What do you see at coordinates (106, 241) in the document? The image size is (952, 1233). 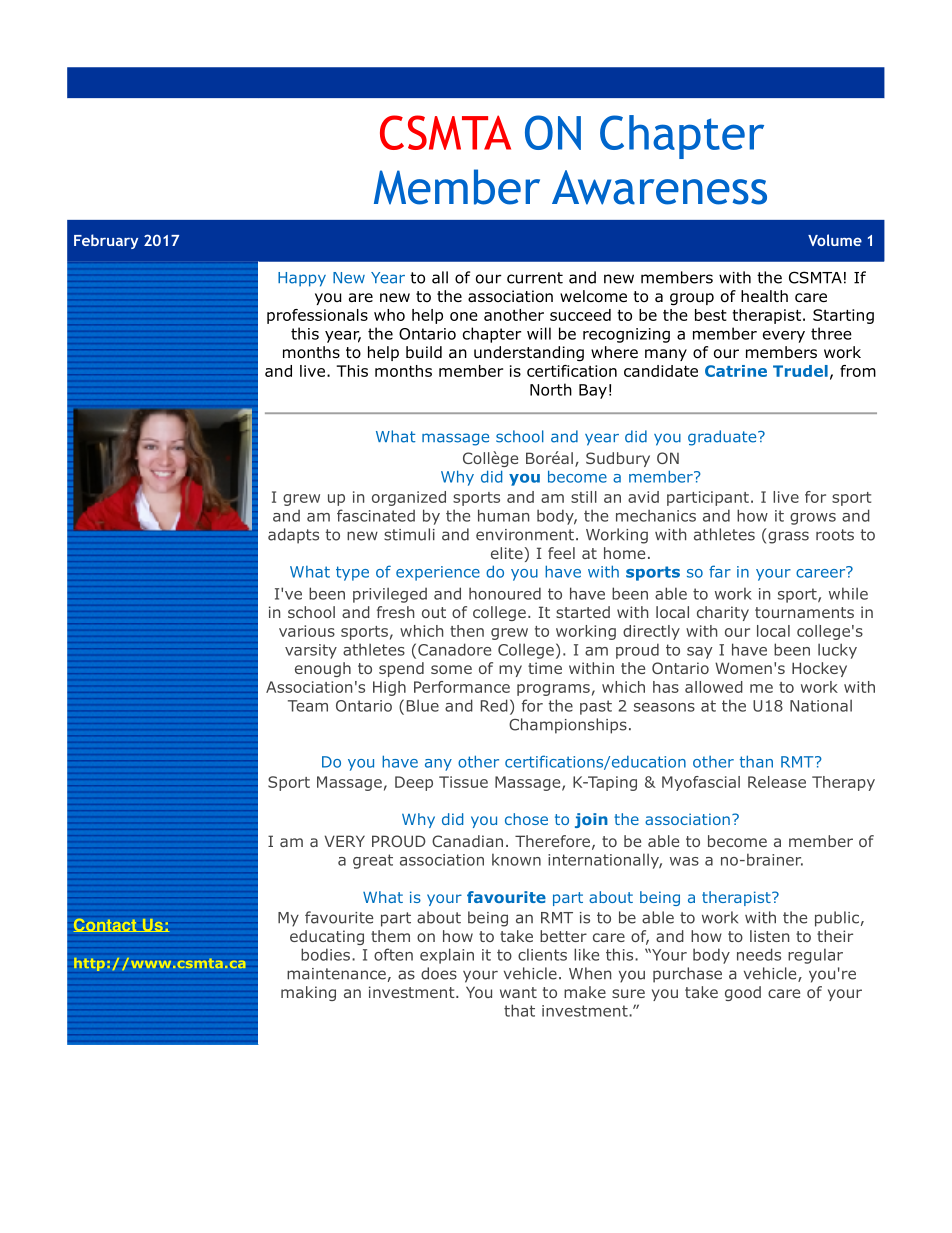 I see `February` at bounding box center [106, 241].
